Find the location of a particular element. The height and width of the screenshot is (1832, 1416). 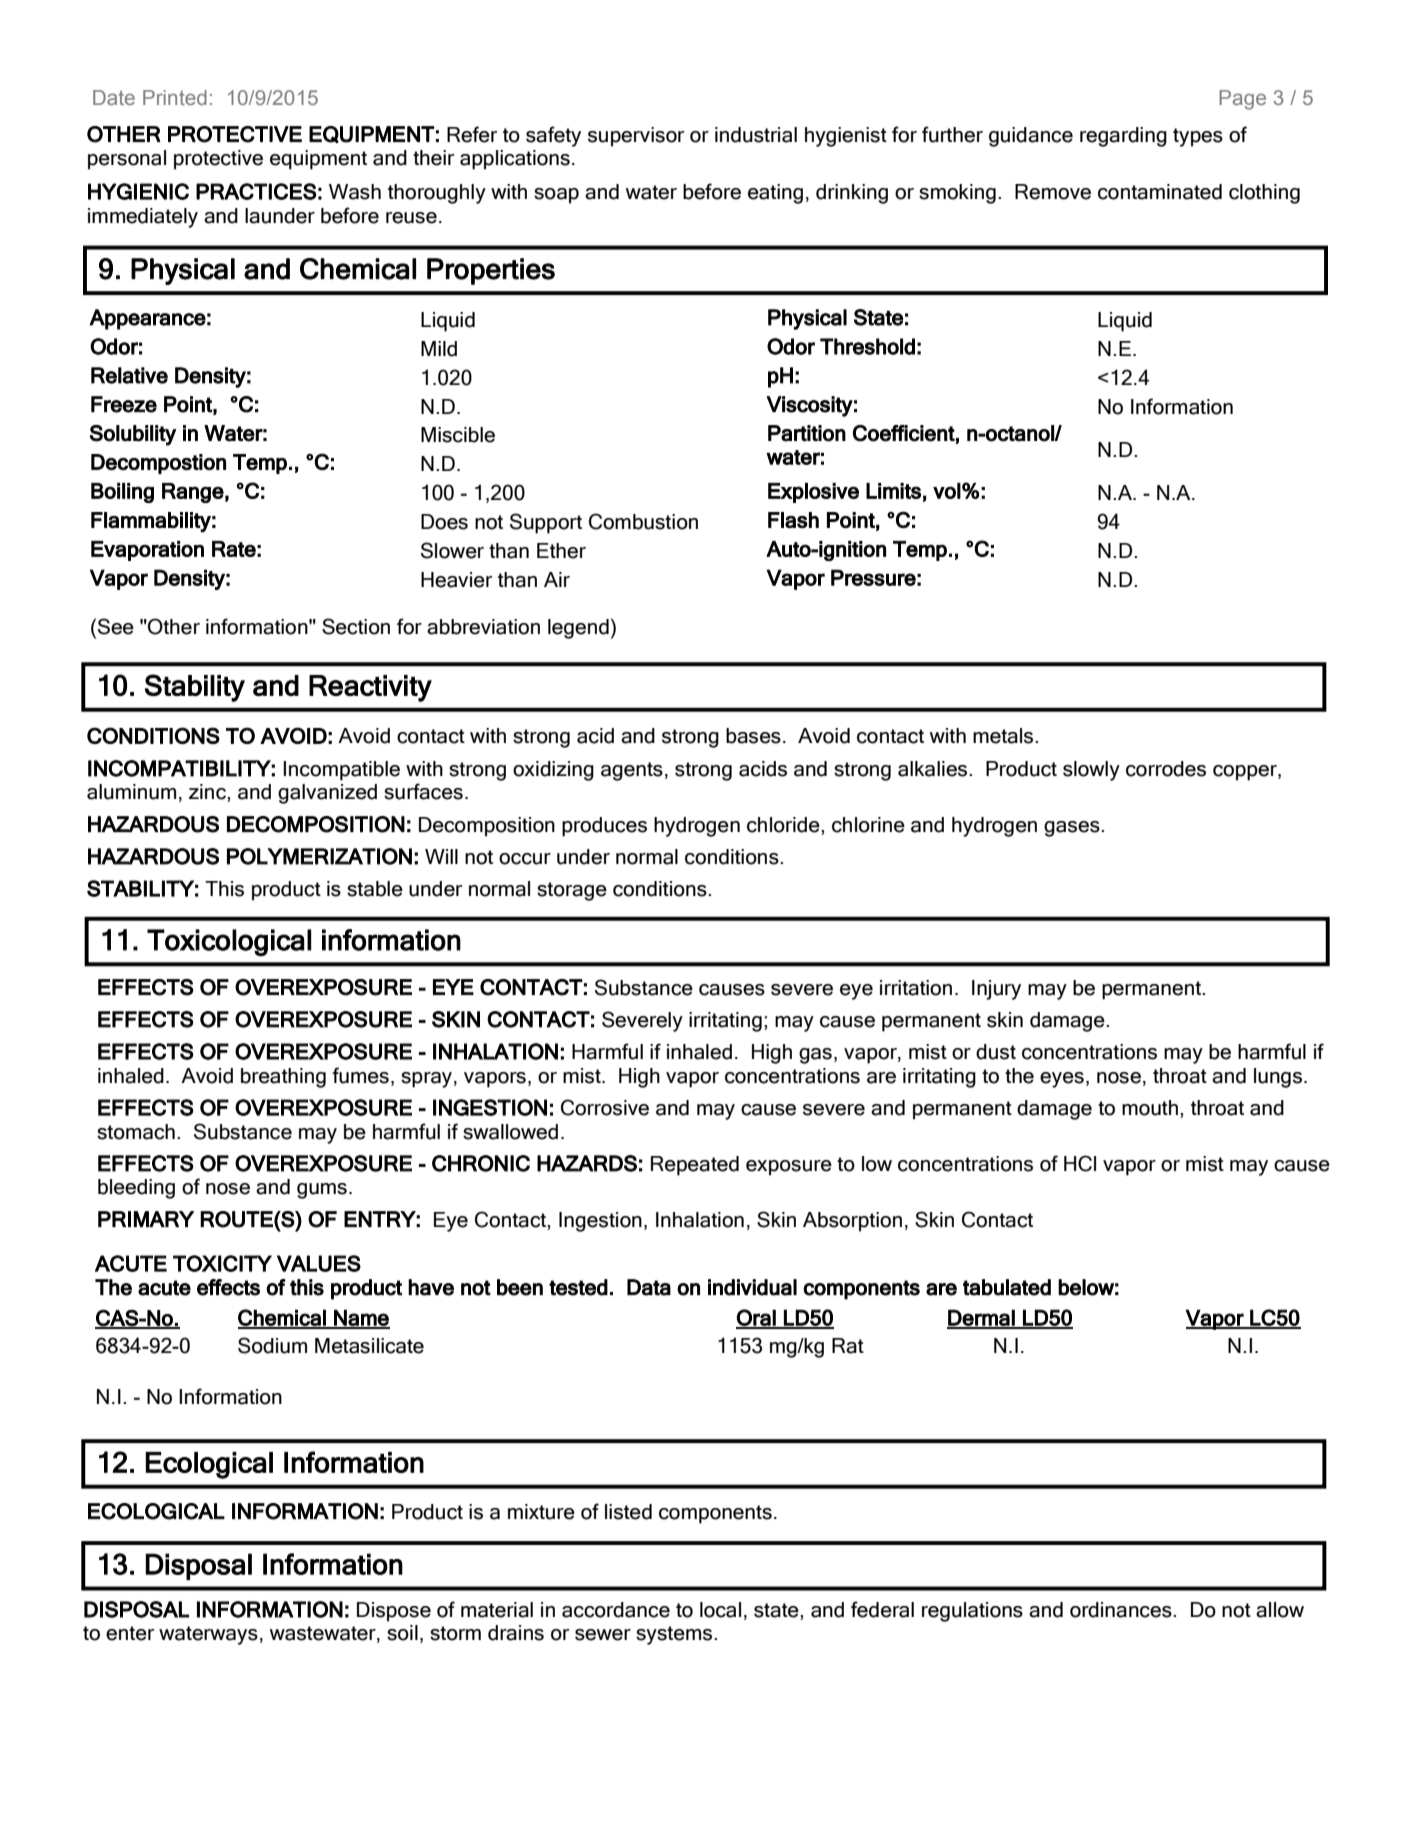

breathing is located at coordinates (283, 1078).
